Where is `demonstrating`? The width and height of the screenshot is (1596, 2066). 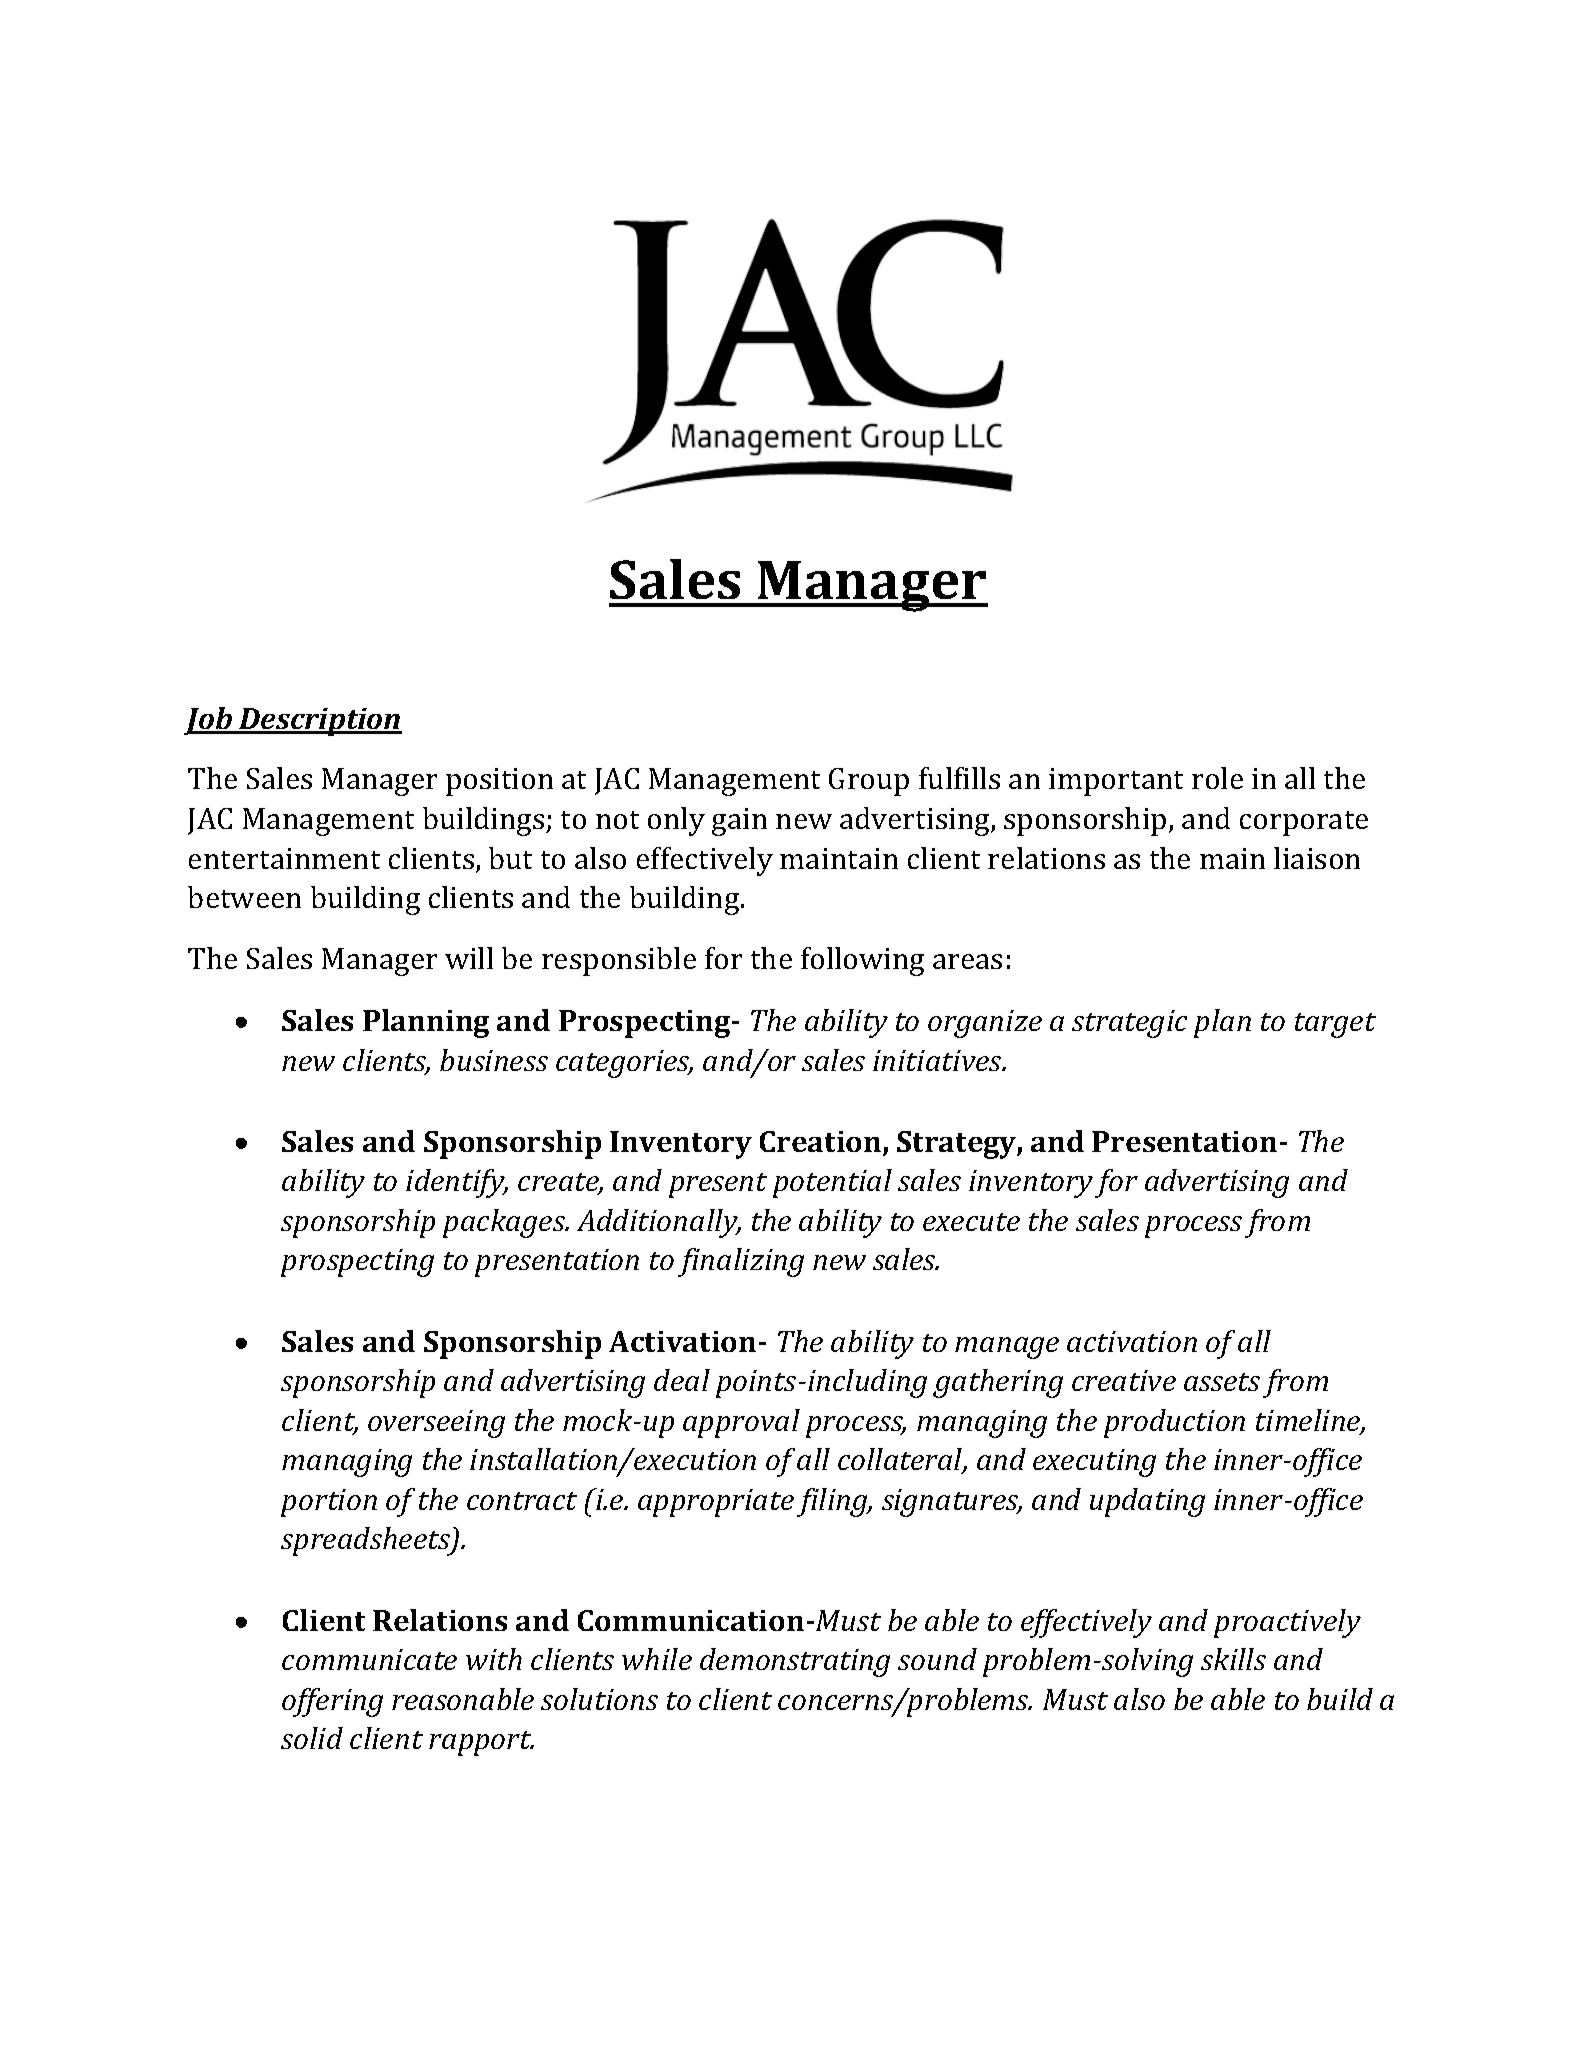 demonstrating is located at coordinates (795, 1662).
